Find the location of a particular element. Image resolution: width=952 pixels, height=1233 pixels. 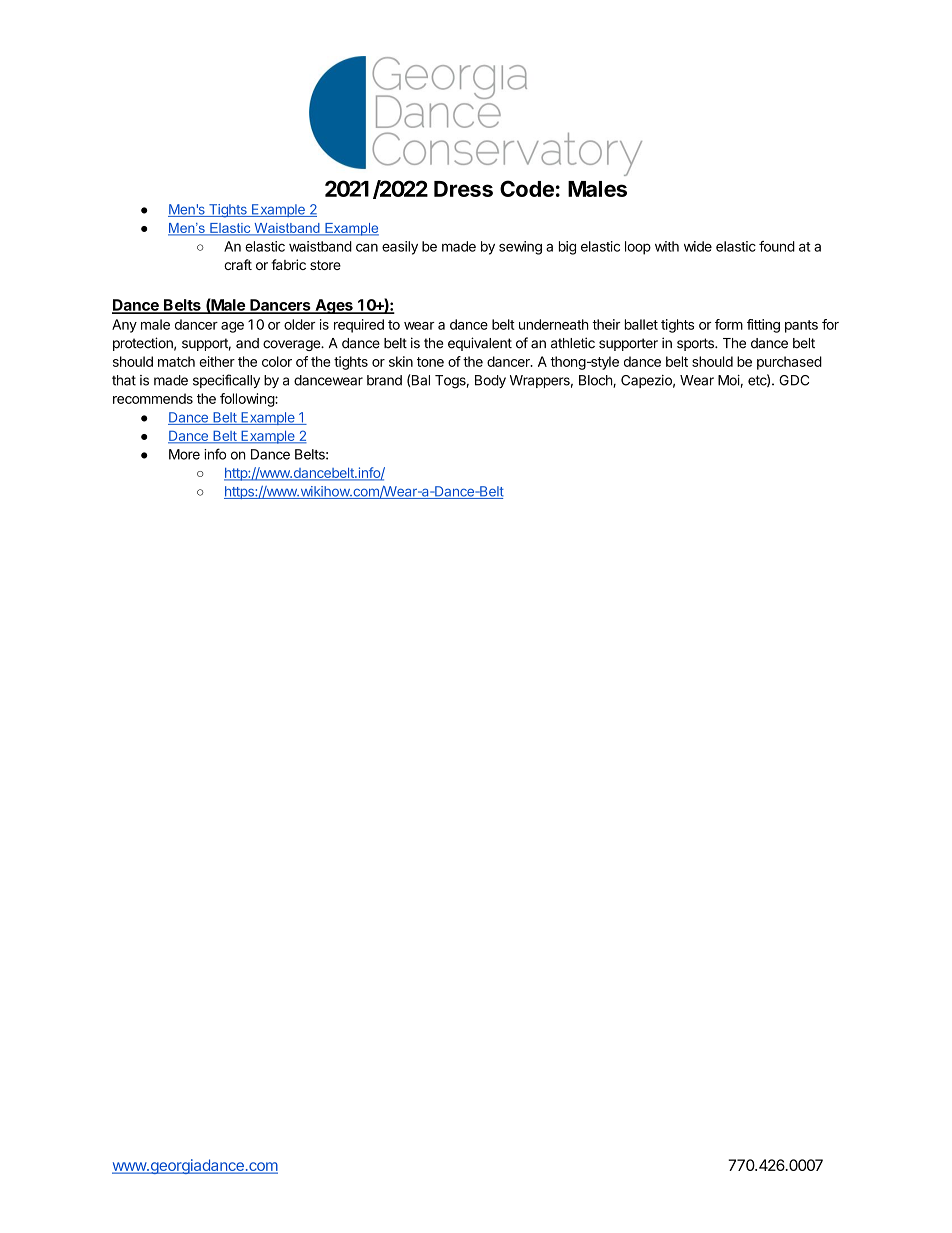

following is located at coordinates (248, 400).
